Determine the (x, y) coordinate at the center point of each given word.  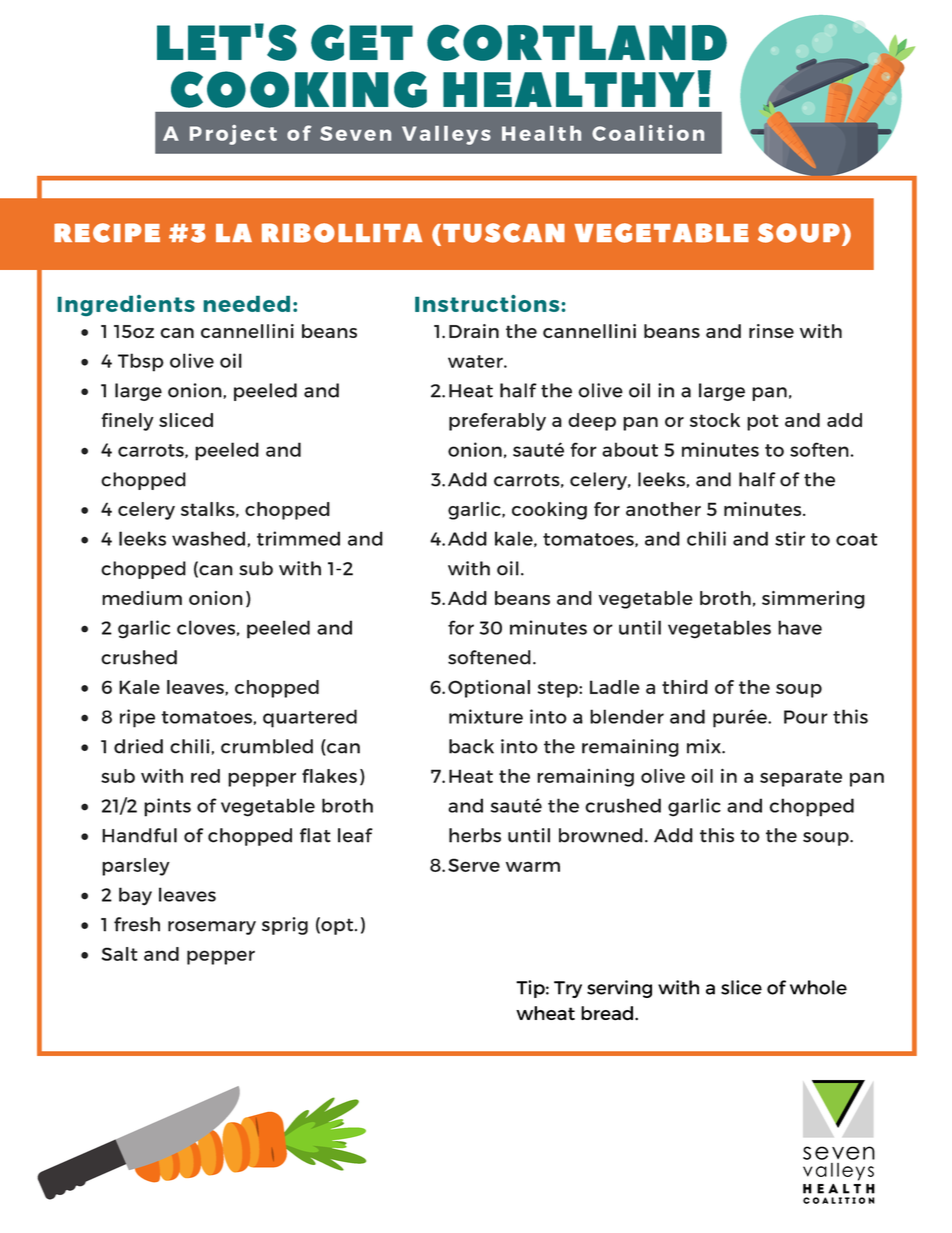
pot (763, 422)
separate (801, 778)
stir (790, 538)
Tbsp (141, 362)
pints (167, 807)
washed (208, 538)
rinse (771, 331)
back (471, 746)
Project (233, 135)
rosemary (212, 928)
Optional (489, 689)
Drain (474, 331)
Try (568, 989)
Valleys (446, 135)
